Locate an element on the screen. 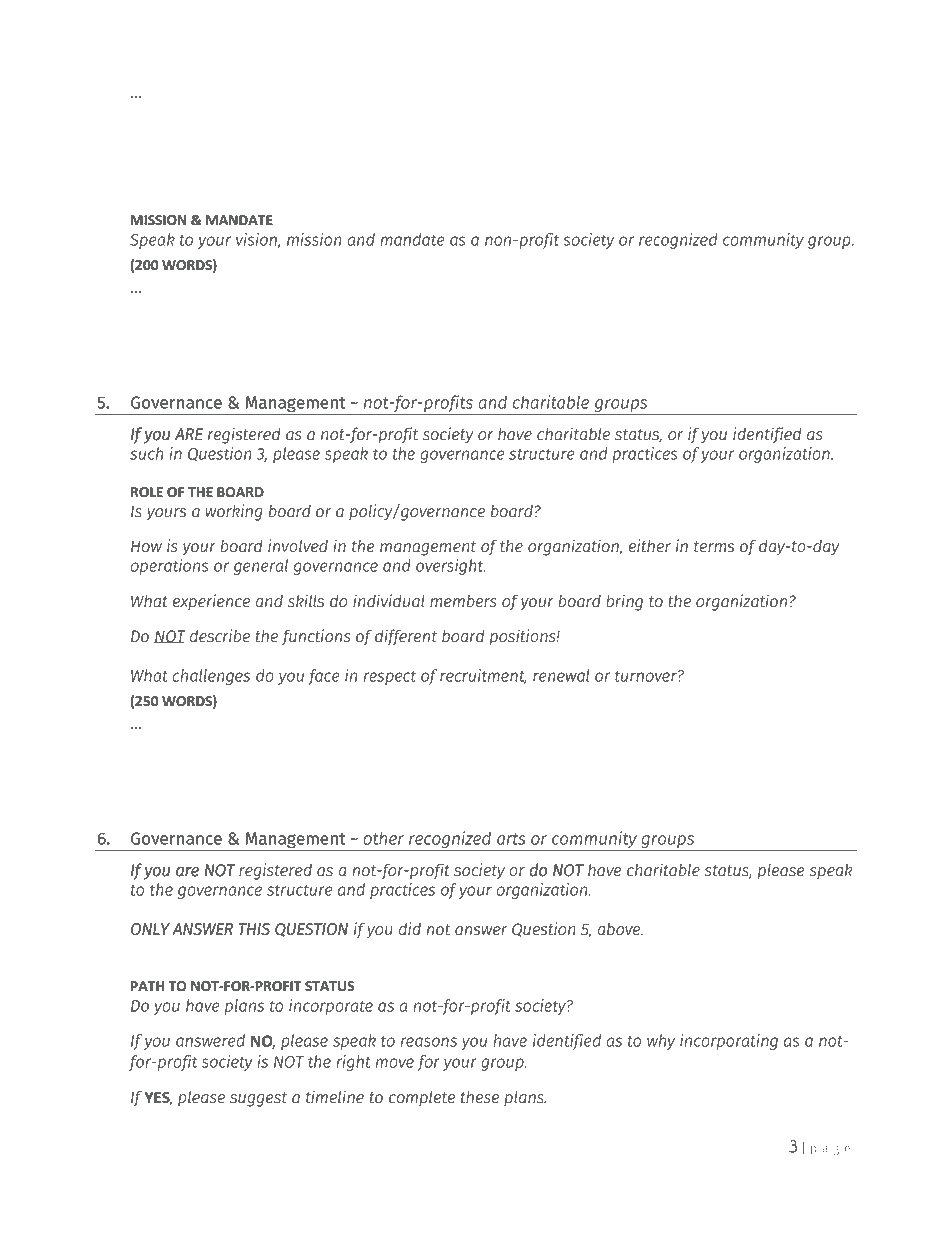 This screenshot has height=1233, width=952. turnover is located at coordinates (647, 676).
